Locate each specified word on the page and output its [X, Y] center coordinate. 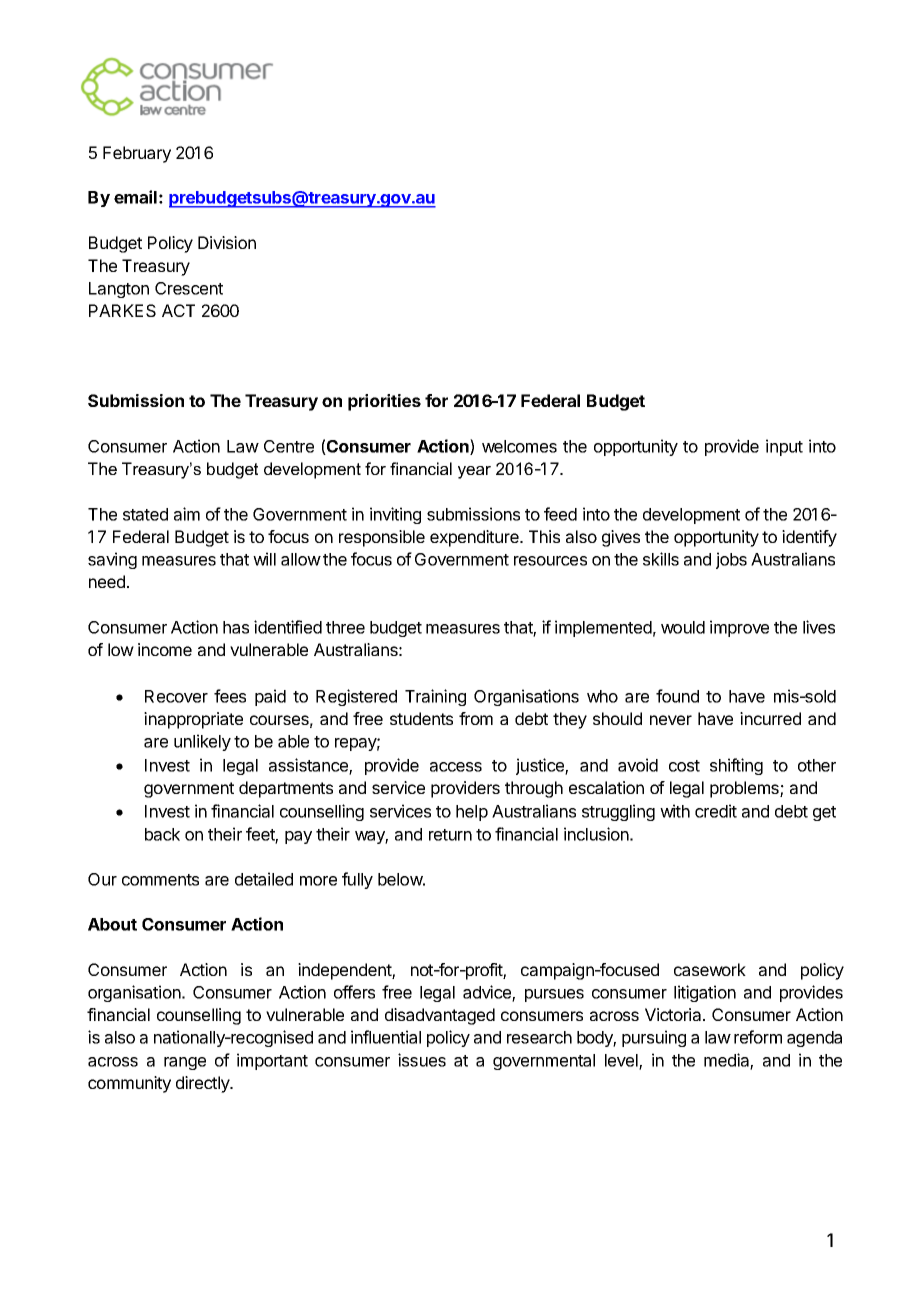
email [135, 197]
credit [716, 811]
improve [739, 628]
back [162, 834]
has [236, 627]
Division [227, 242]
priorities [384, 402]
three [345, 627]
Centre [289, 446]
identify [809, 538]
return [450, 835]
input [784, 447]
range [185, 1063]
